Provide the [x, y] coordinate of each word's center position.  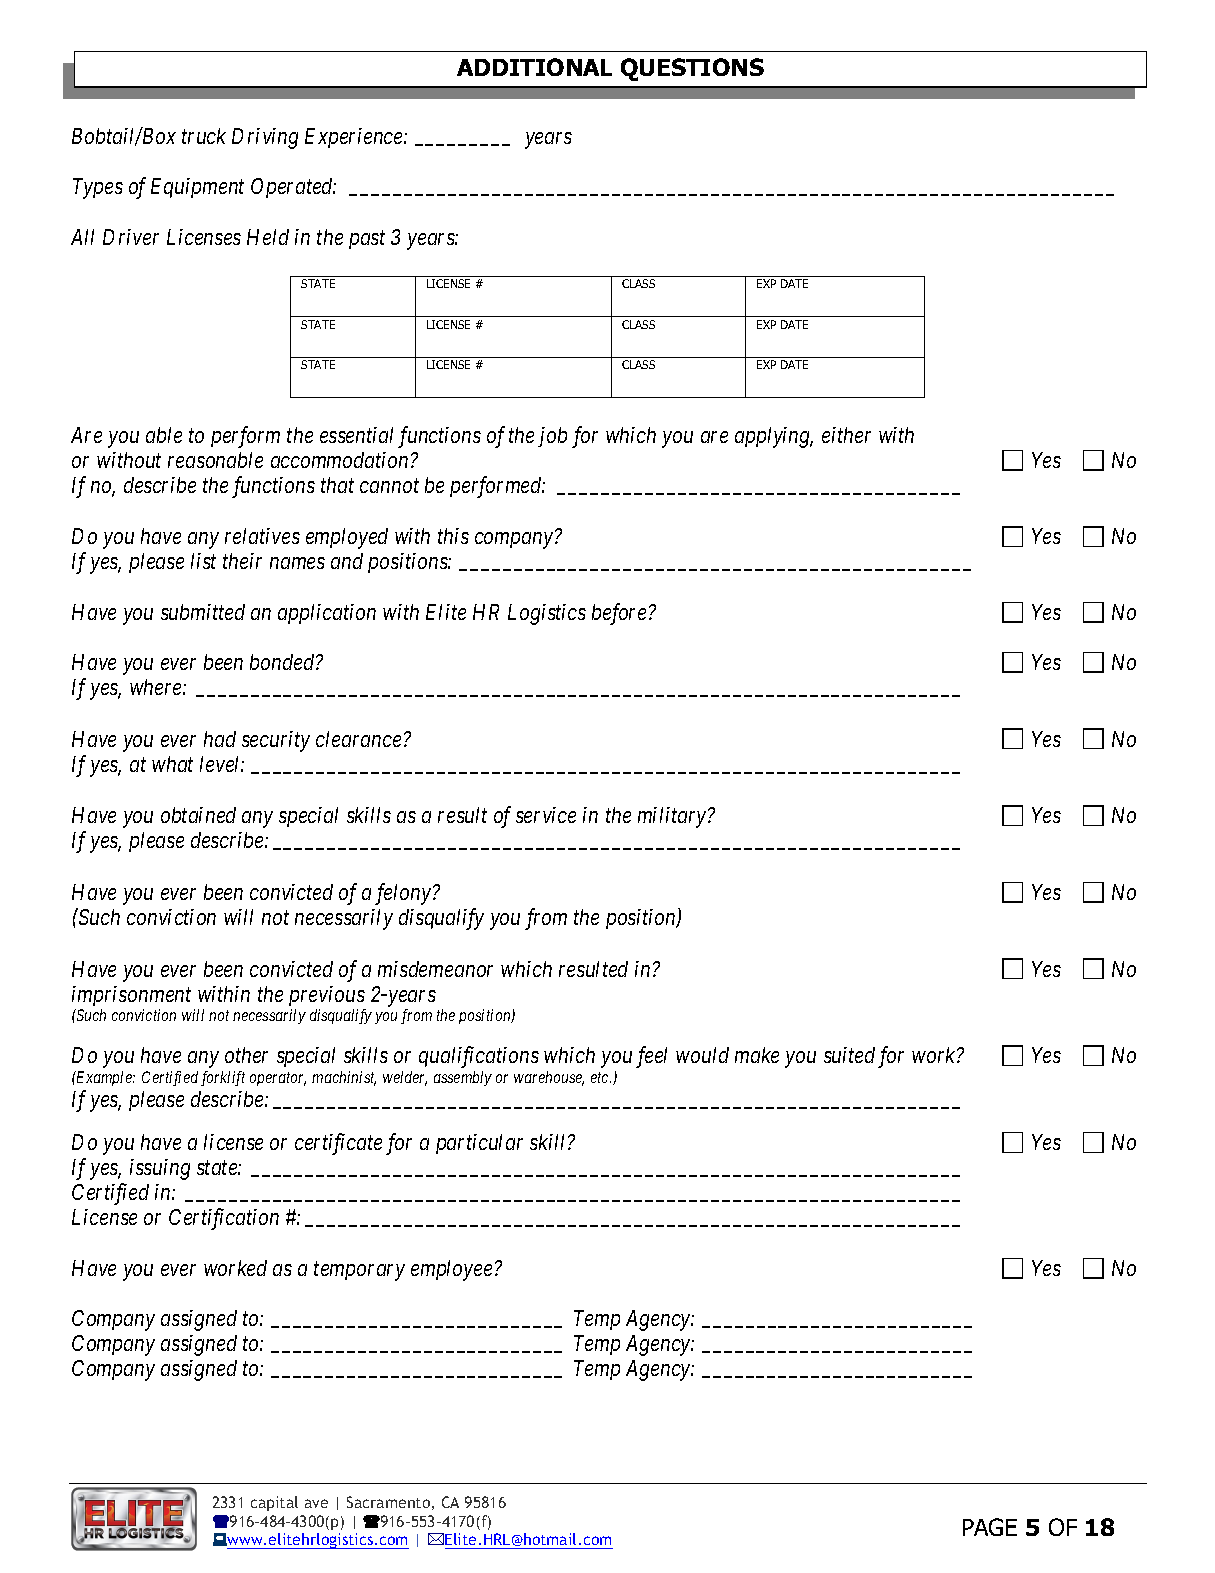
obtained [198, 815]
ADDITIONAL [534, 67]
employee [451, 1270]
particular [479, 1144]
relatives [262, 536]
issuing [160, 1169]
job [552, 437]
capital [274, 1503]
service [546, 815]
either [846, 435]
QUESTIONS [692, 69]
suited [849, 1055]
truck [204, 136]
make [757, 1055]
